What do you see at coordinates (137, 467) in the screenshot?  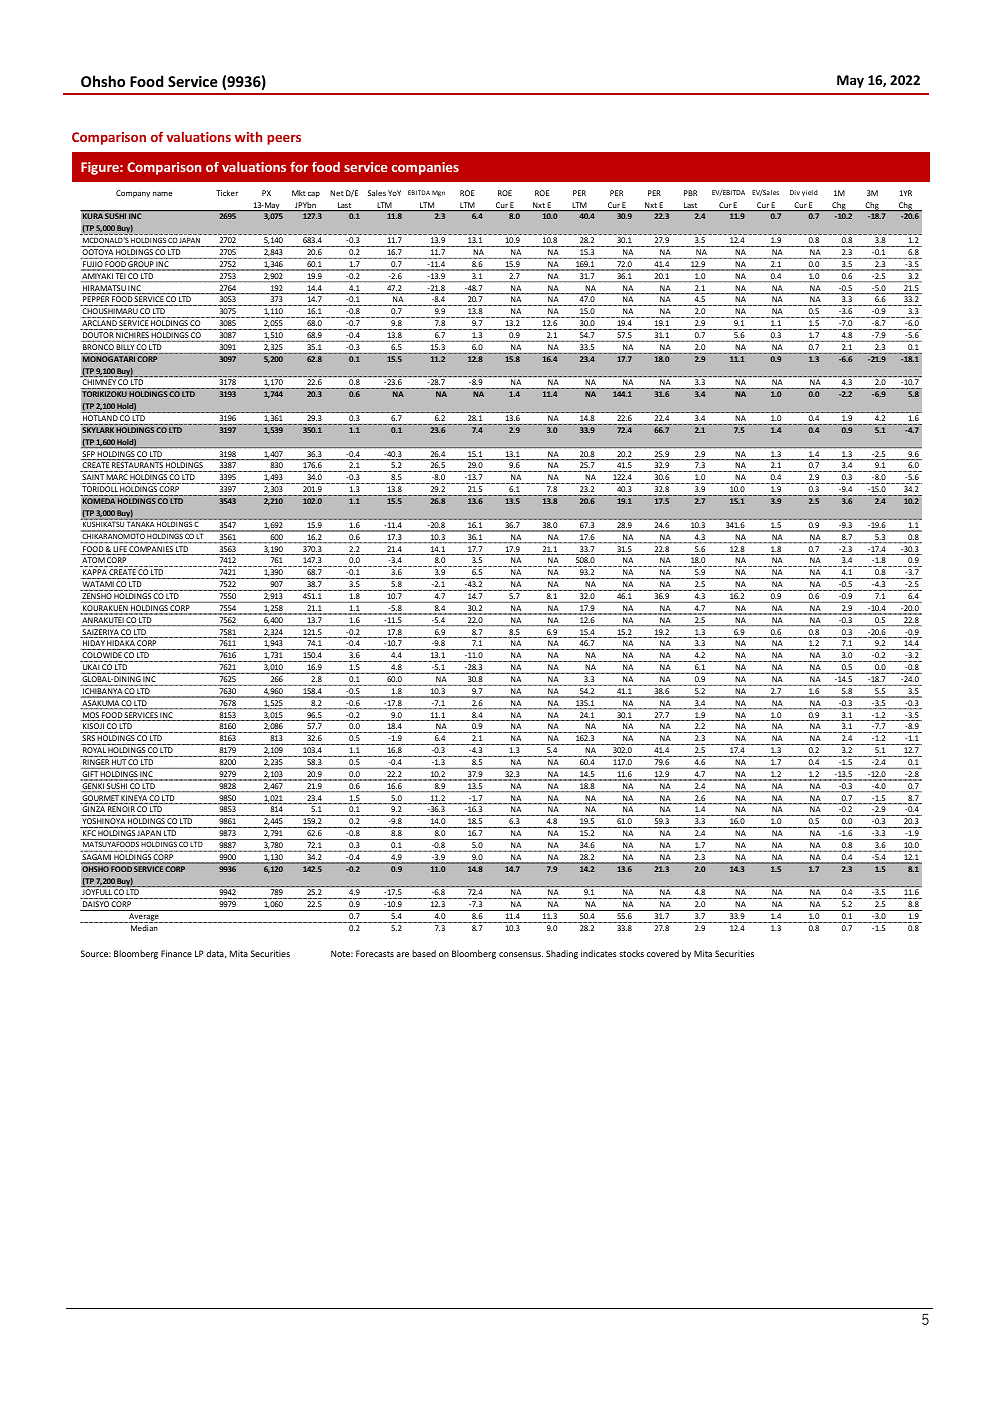 I see `RESTAURANTS` at bounding box center [137, 467].
